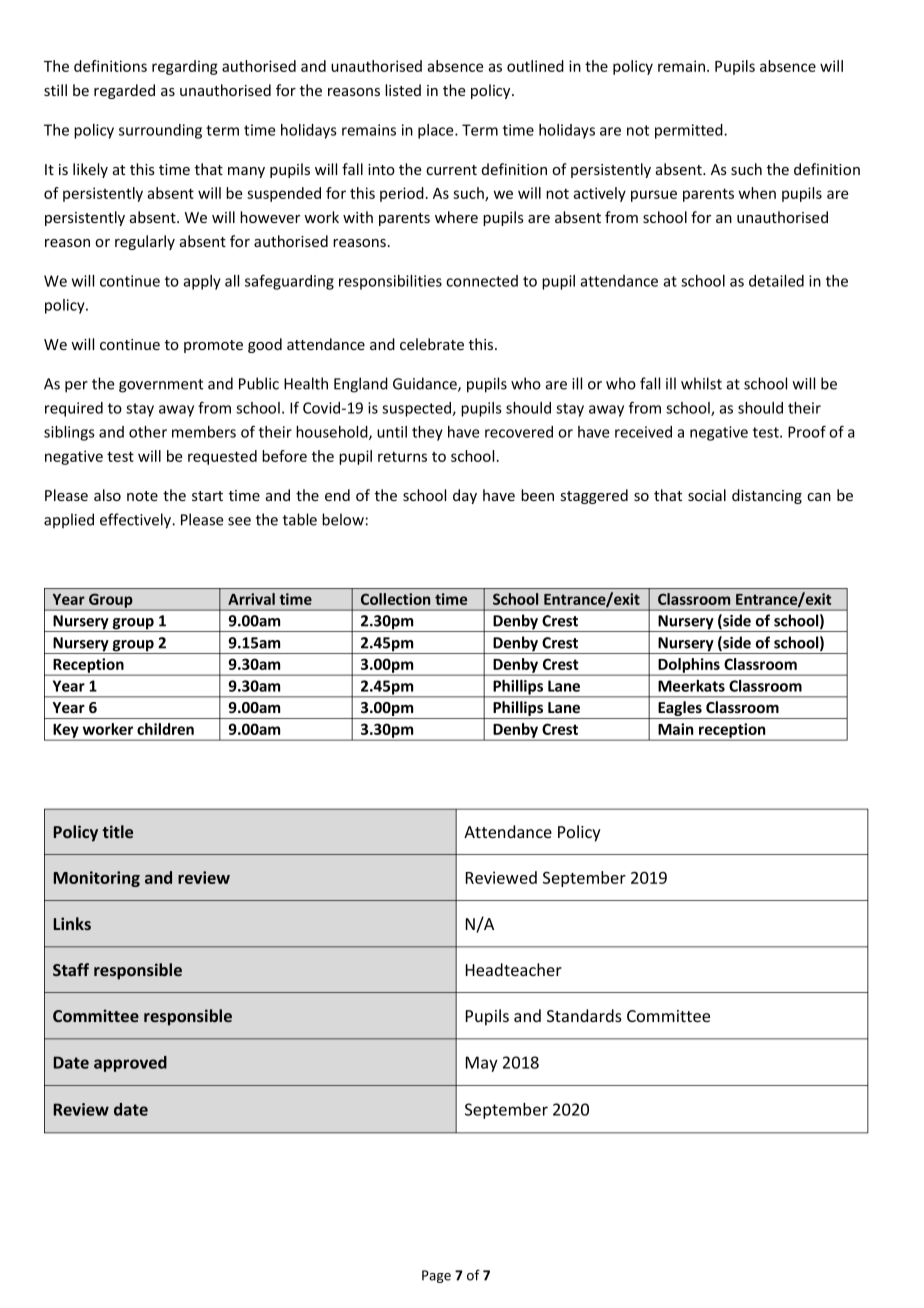 Image resolution: width=924 pixels, height=1308 pixels. What do you see at coordinates (707, 495) in the screenshot?
I see `social` at bounding box center [707, 495].
